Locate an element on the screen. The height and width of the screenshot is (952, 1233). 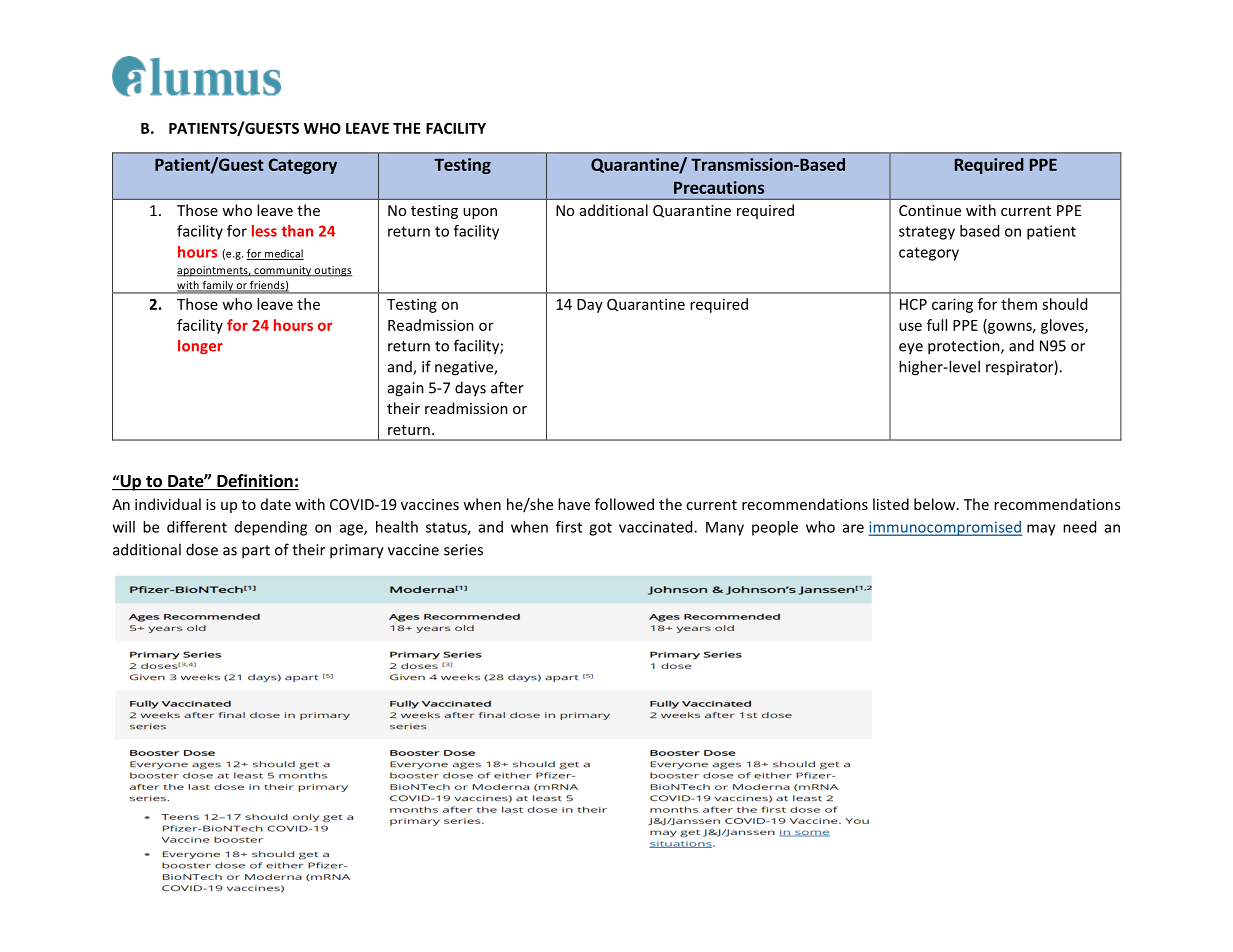
Precautions is located at coordinates (719, 187).
